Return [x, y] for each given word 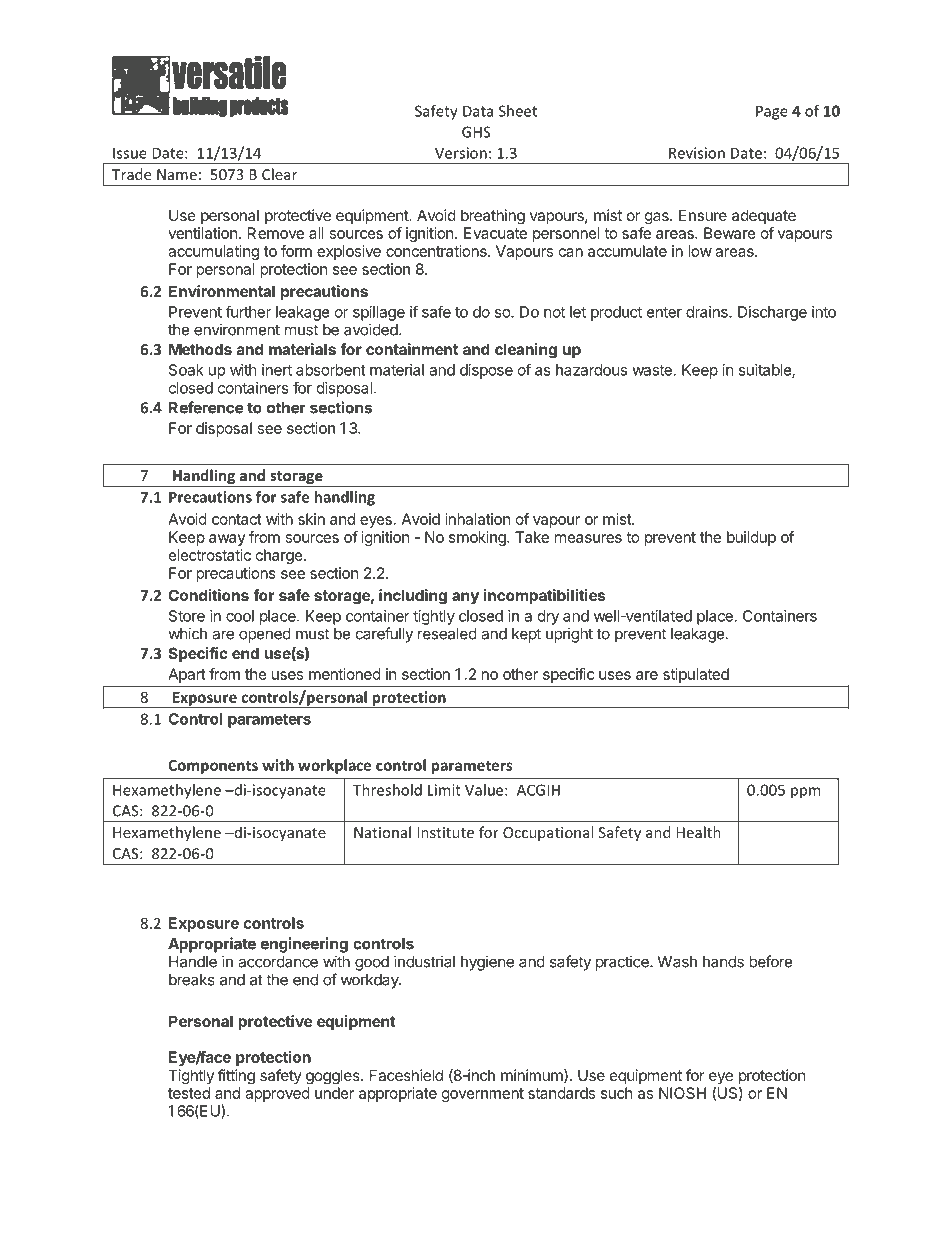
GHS [476, 132]
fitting [236, 1077]
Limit [444, 790]
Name [177, 174]
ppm [805, 793]
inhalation [478, 519]
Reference [206, 407]
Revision [697, 153]
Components [213, 767]
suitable [766, 371]
